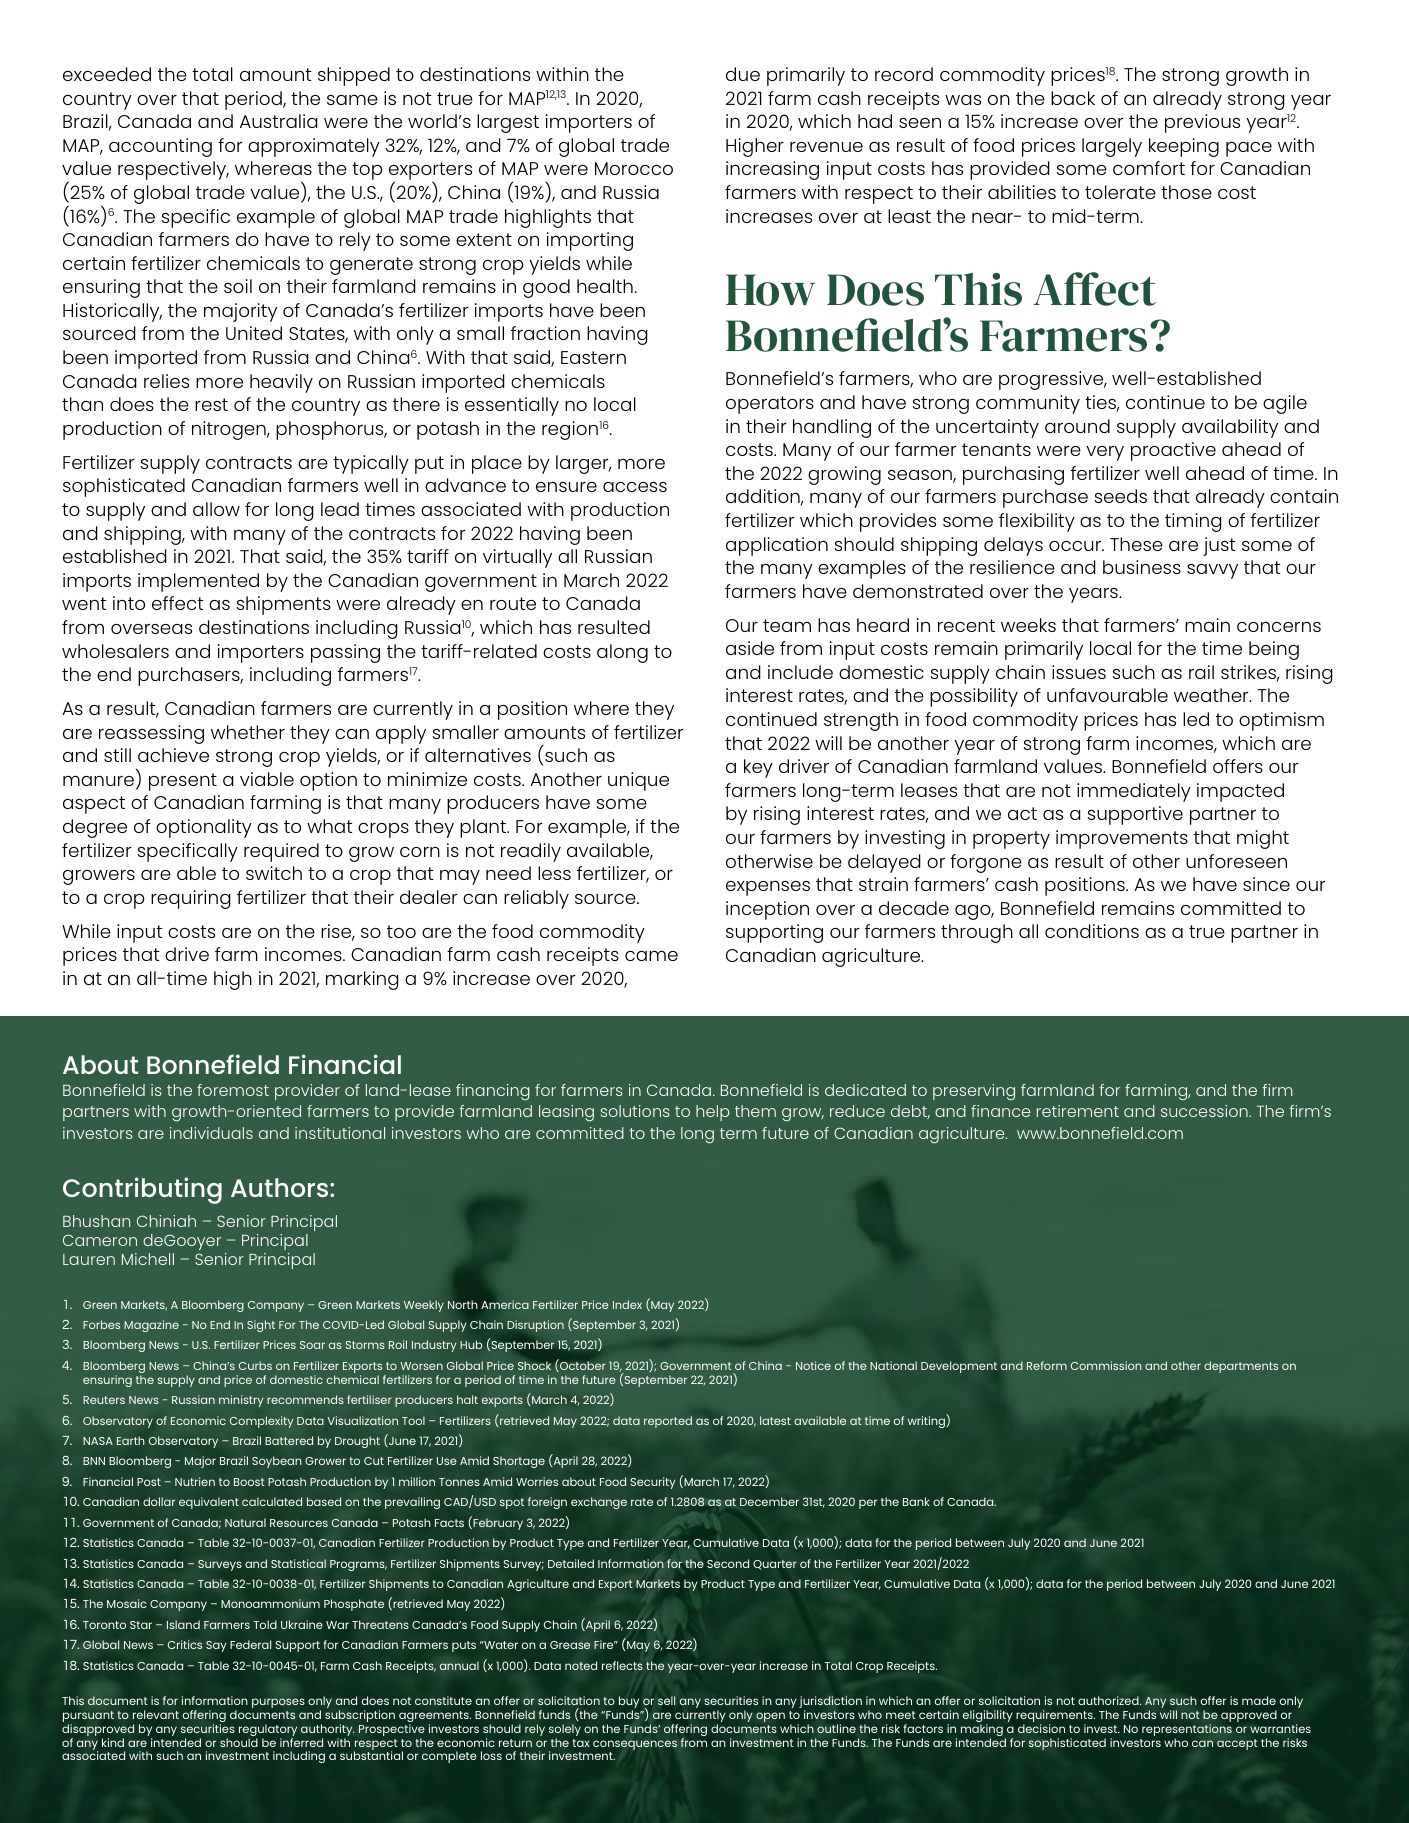  What do you see at coordinates (1109, 1700) in the screenshot?
I see `authorized` at bounding box center [1109, 1700].
